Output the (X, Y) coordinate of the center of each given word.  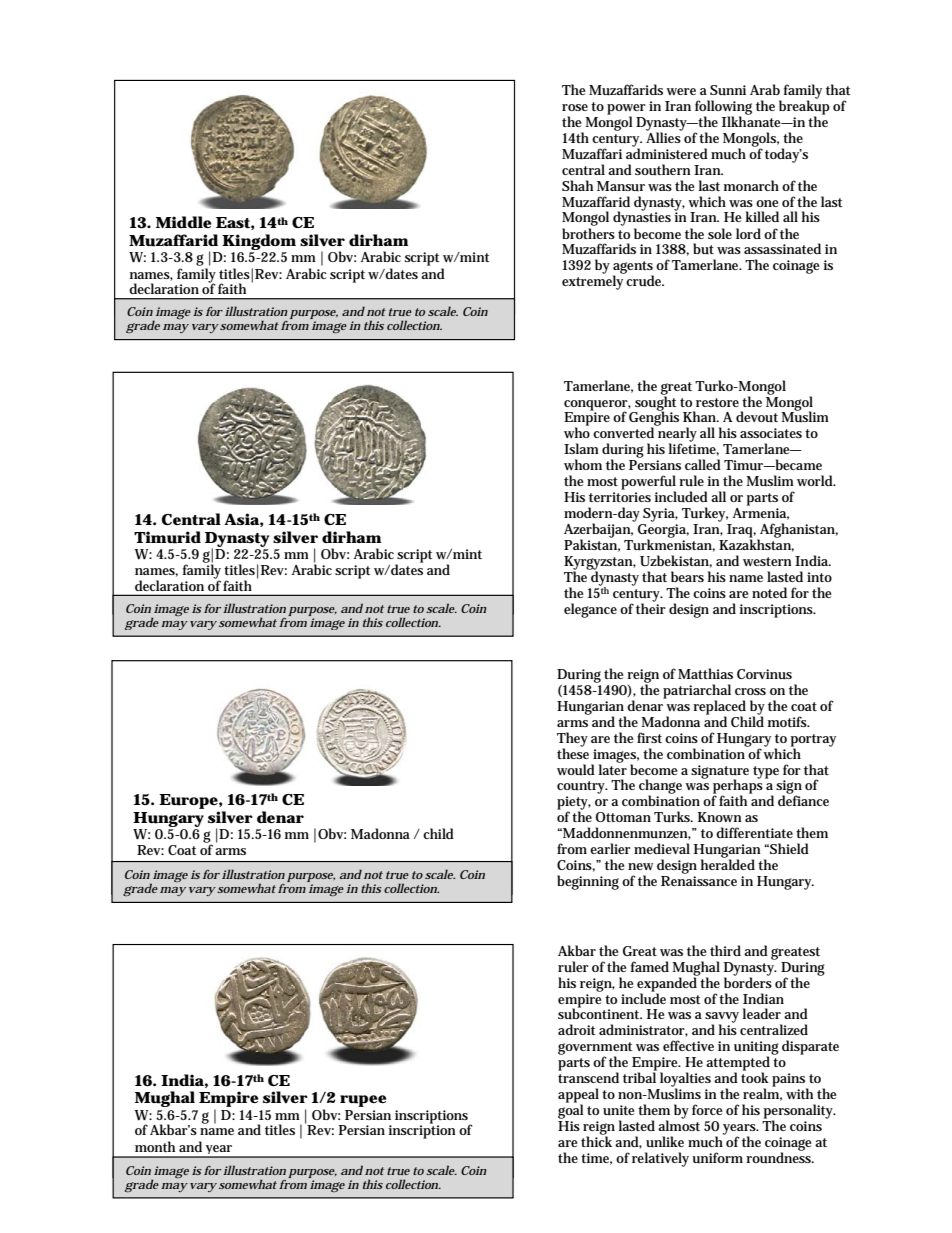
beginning (588, 882)
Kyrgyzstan (600, 564)
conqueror (597, 406)
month (155, 1146)
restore (717, 402)
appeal (578, 1096)
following (723, 108)
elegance (590, 610)
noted (769, 592)
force (707, 1109)
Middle (184, 222)
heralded (728, 863)
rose (575, 107)
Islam (581, 448)
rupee (363, 1101)
